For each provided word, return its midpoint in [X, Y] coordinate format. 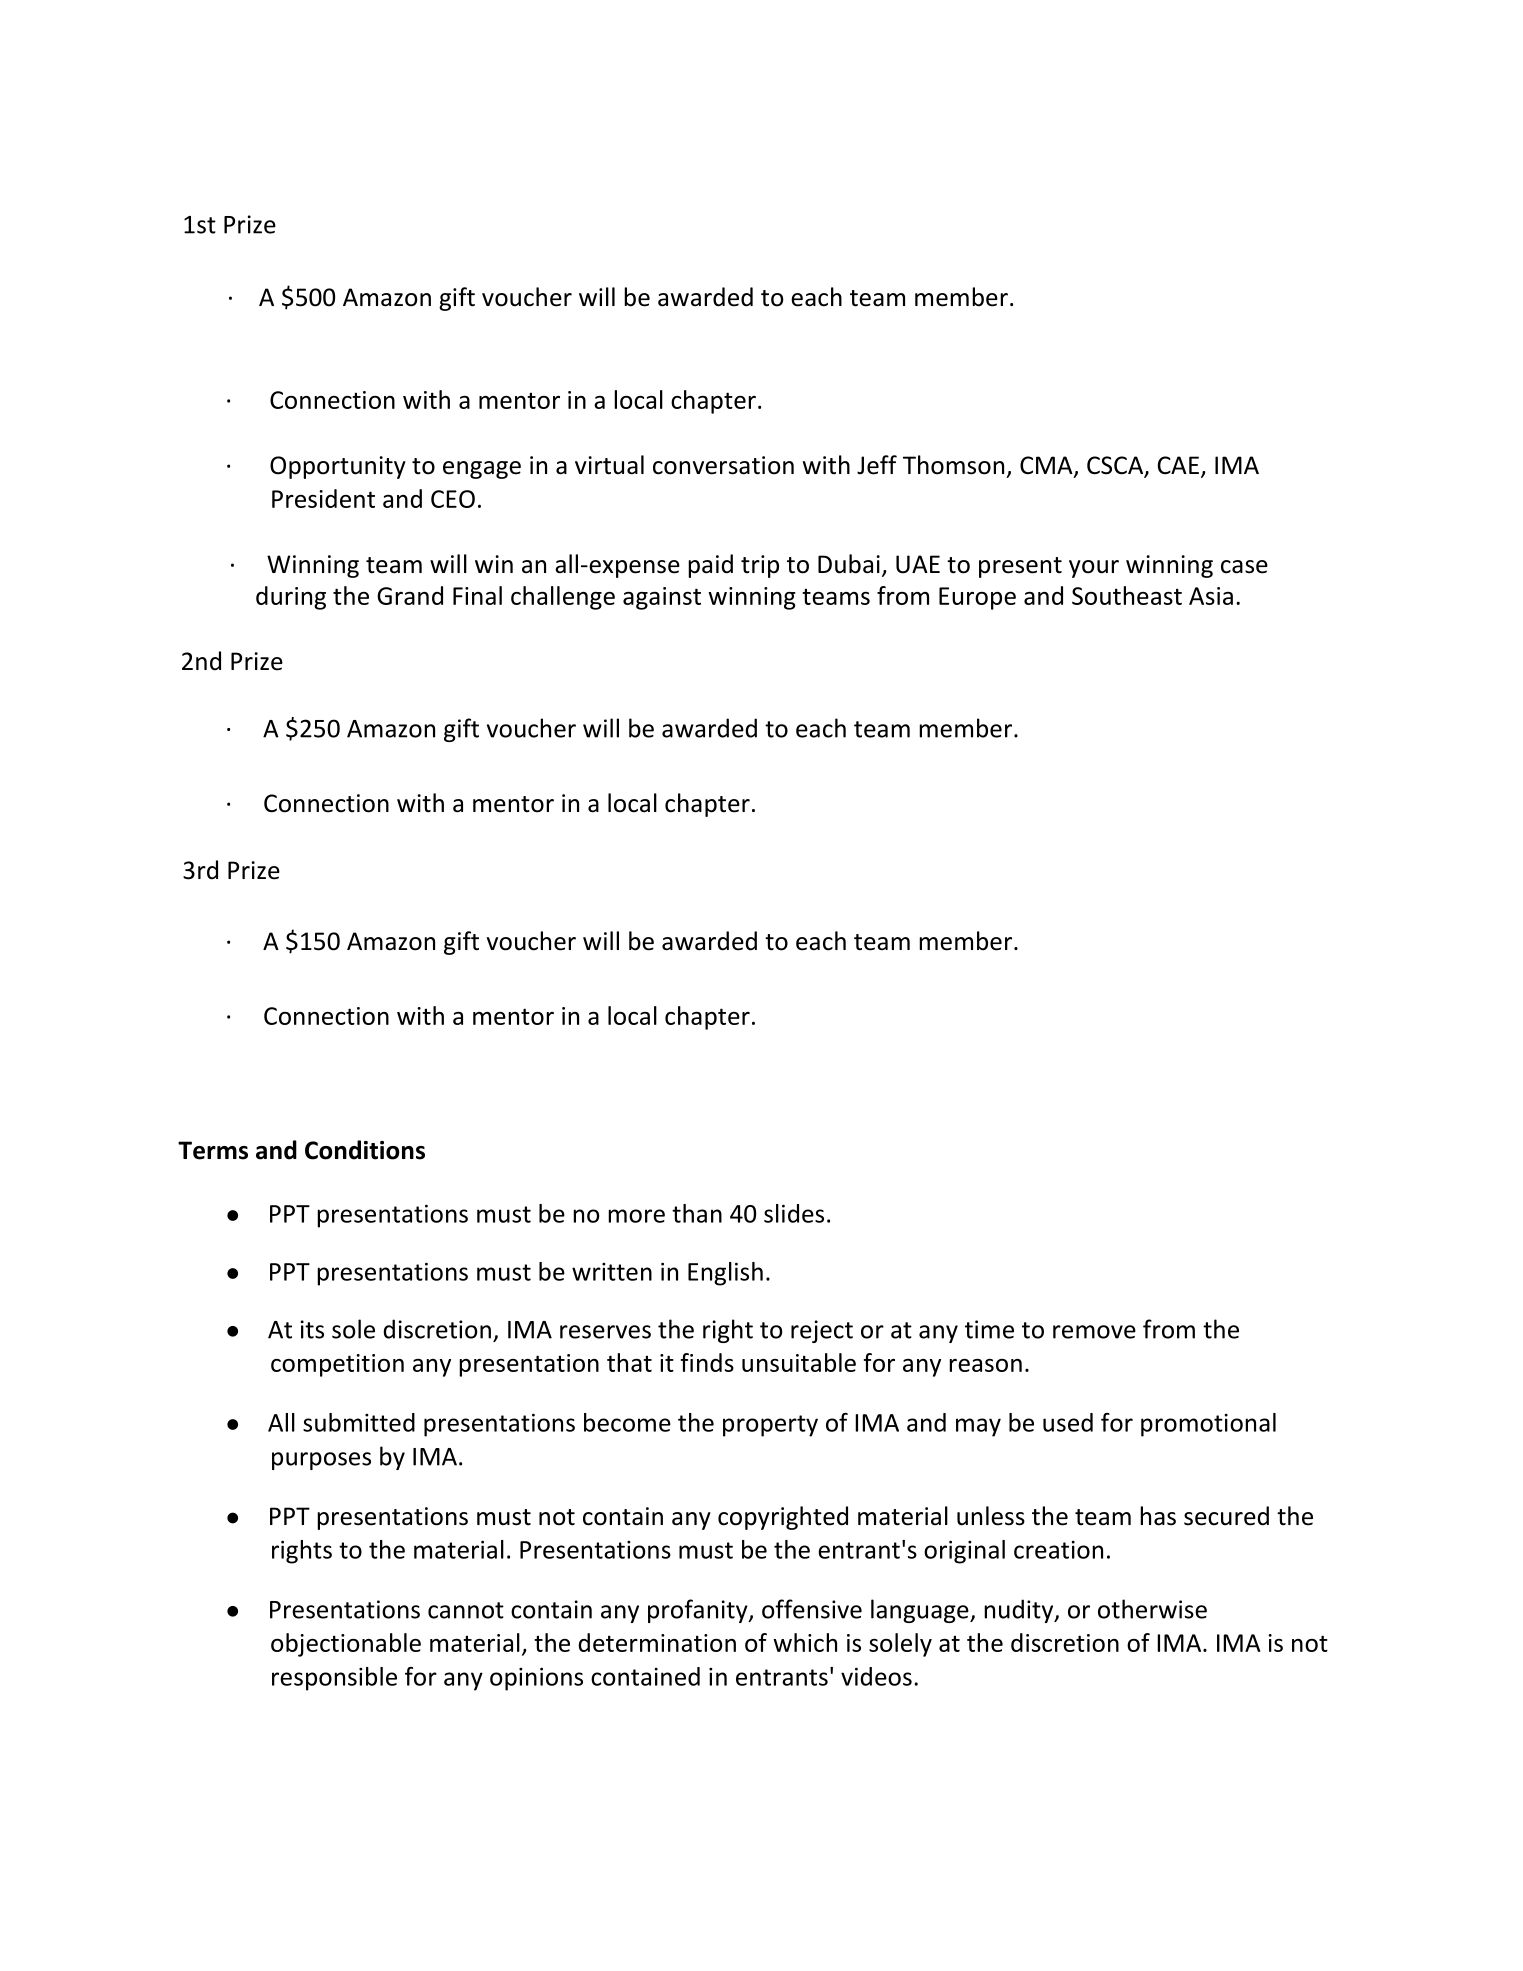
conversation [723, 465]
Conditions [365, 1150]
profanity [699, 1611]
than [697, 1213]
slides [794, 1213]
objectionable [346, 1645]
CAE [1178, 465]
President [323, 498]
